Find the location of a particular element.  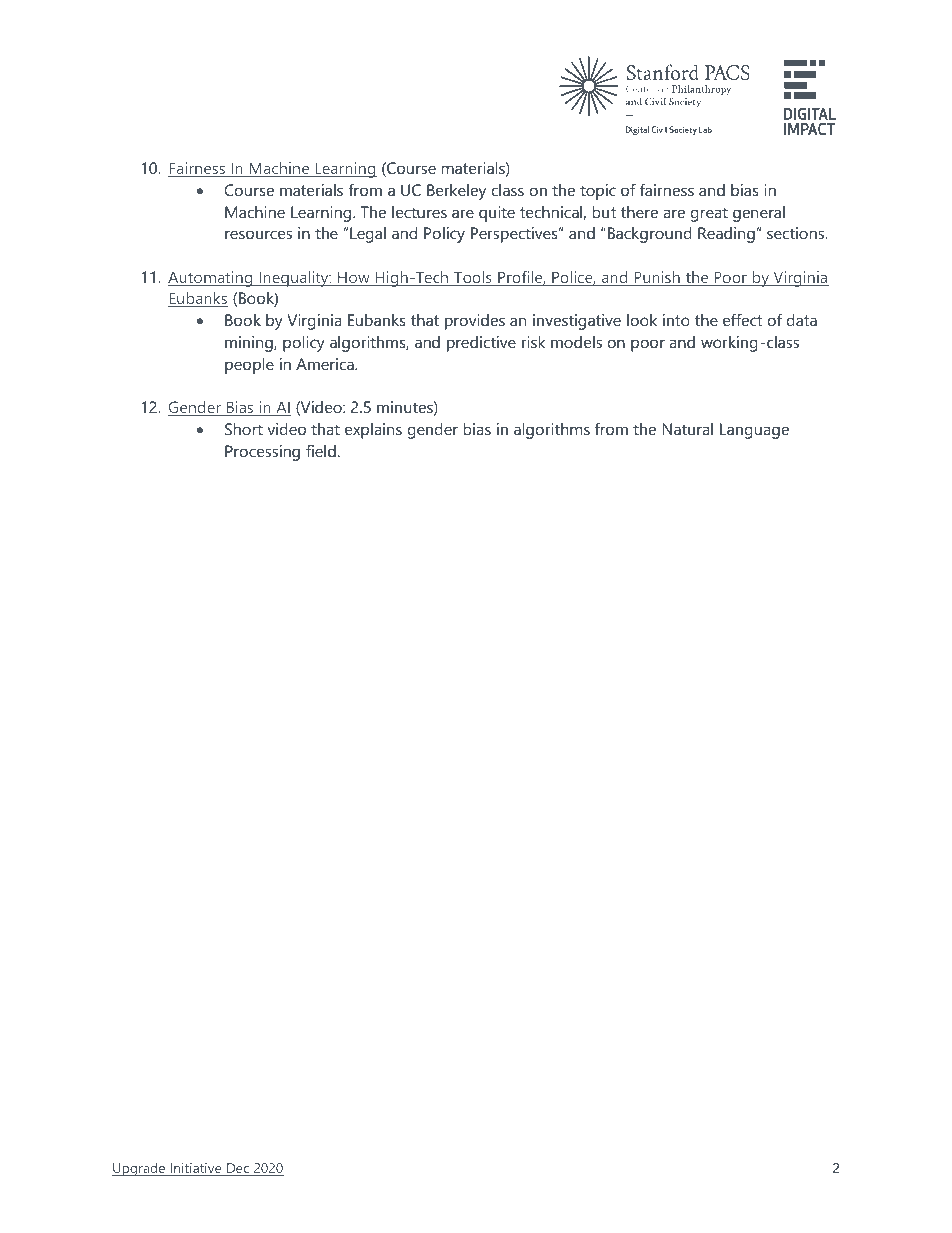

Processing is located at coordinates (262, 453).
